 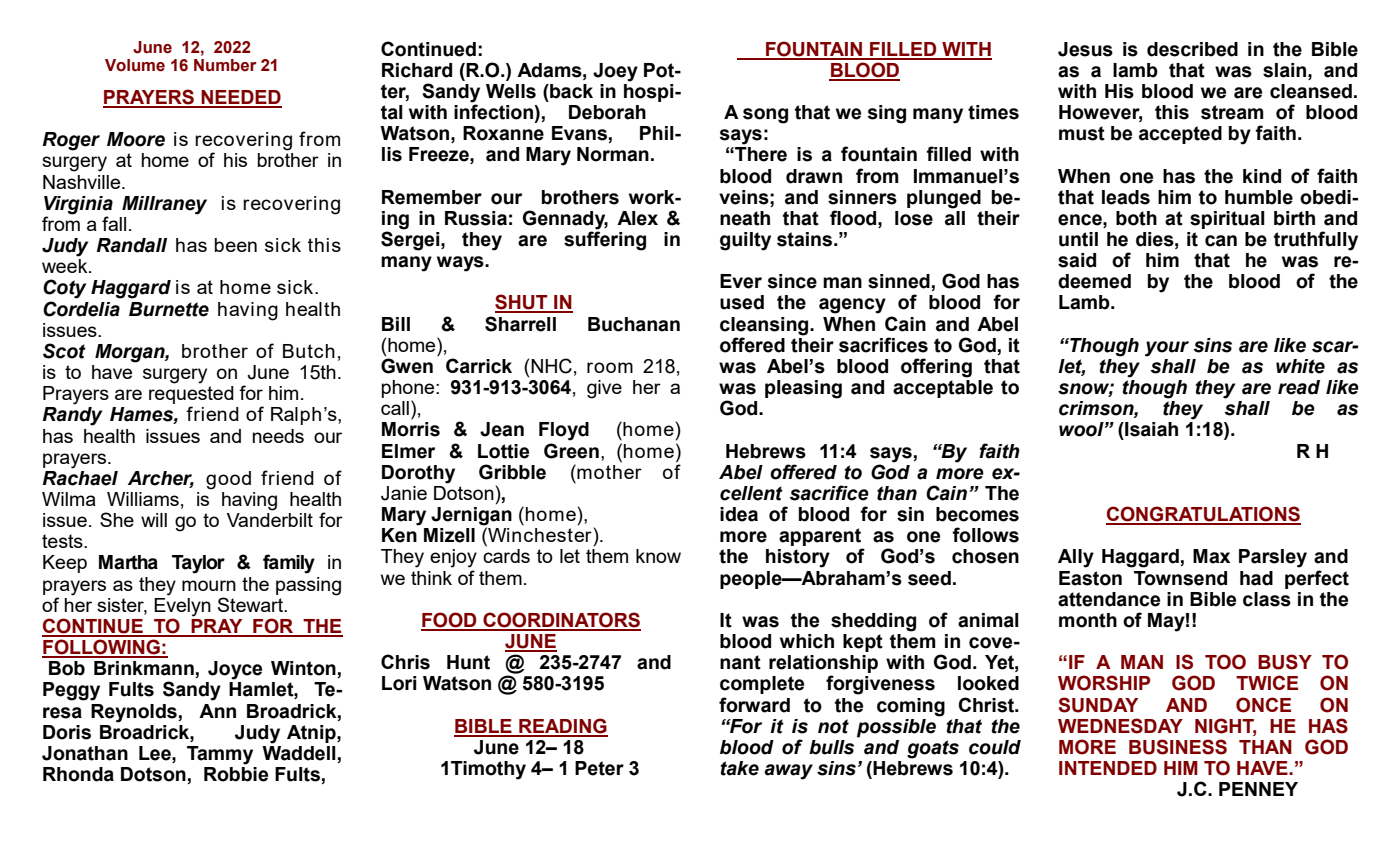 What do you see at coordinates (564, 431) in the page?
I see `Floyd` at bounding box center [564, 431].
